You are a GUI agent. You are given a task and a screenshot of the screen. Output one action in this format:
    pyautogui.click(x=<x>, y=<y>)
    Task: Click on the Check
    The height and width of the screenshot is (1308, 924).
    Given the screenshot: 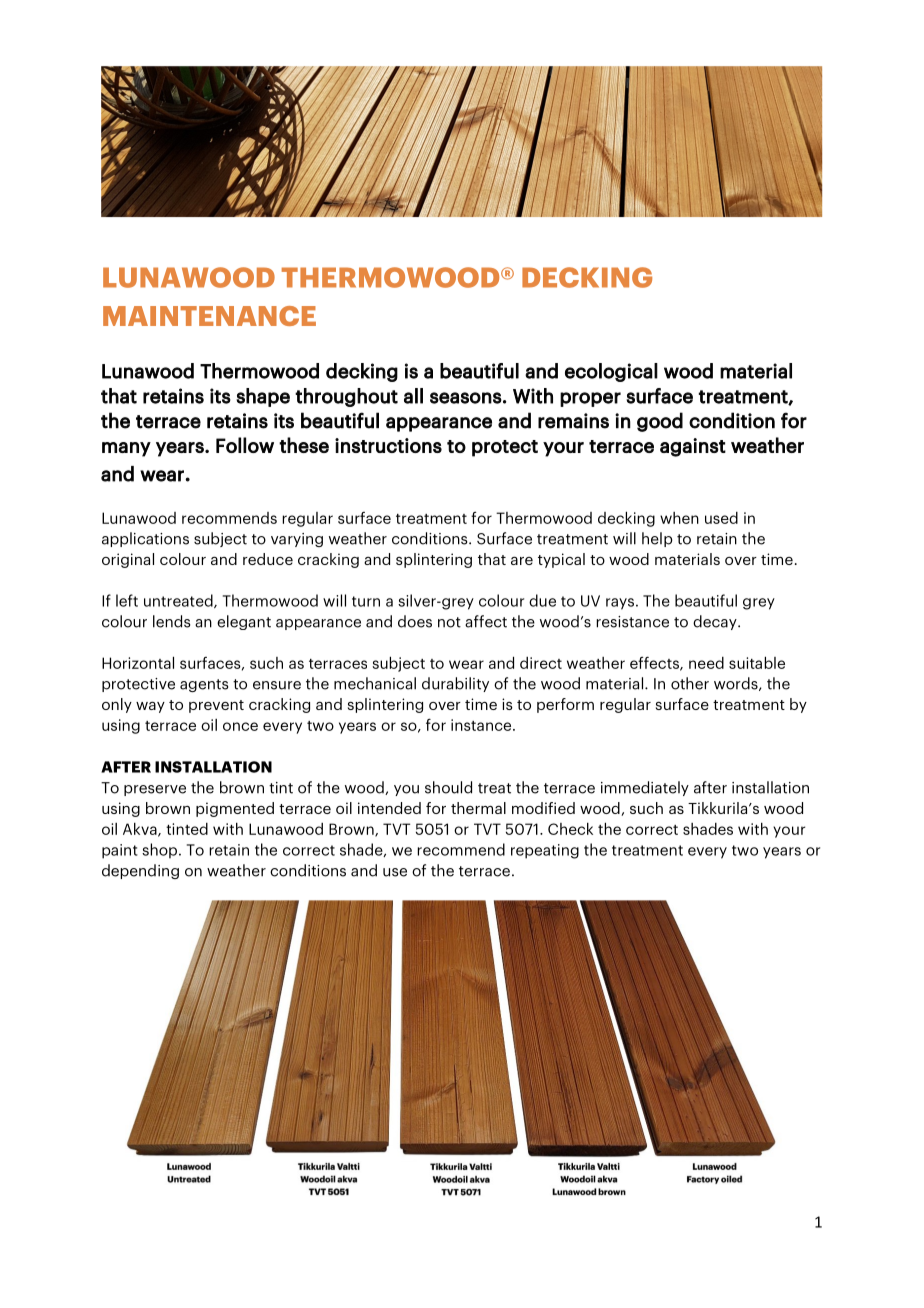 What is the action you would take?
    pyautogui.click(x=570, y=828)
